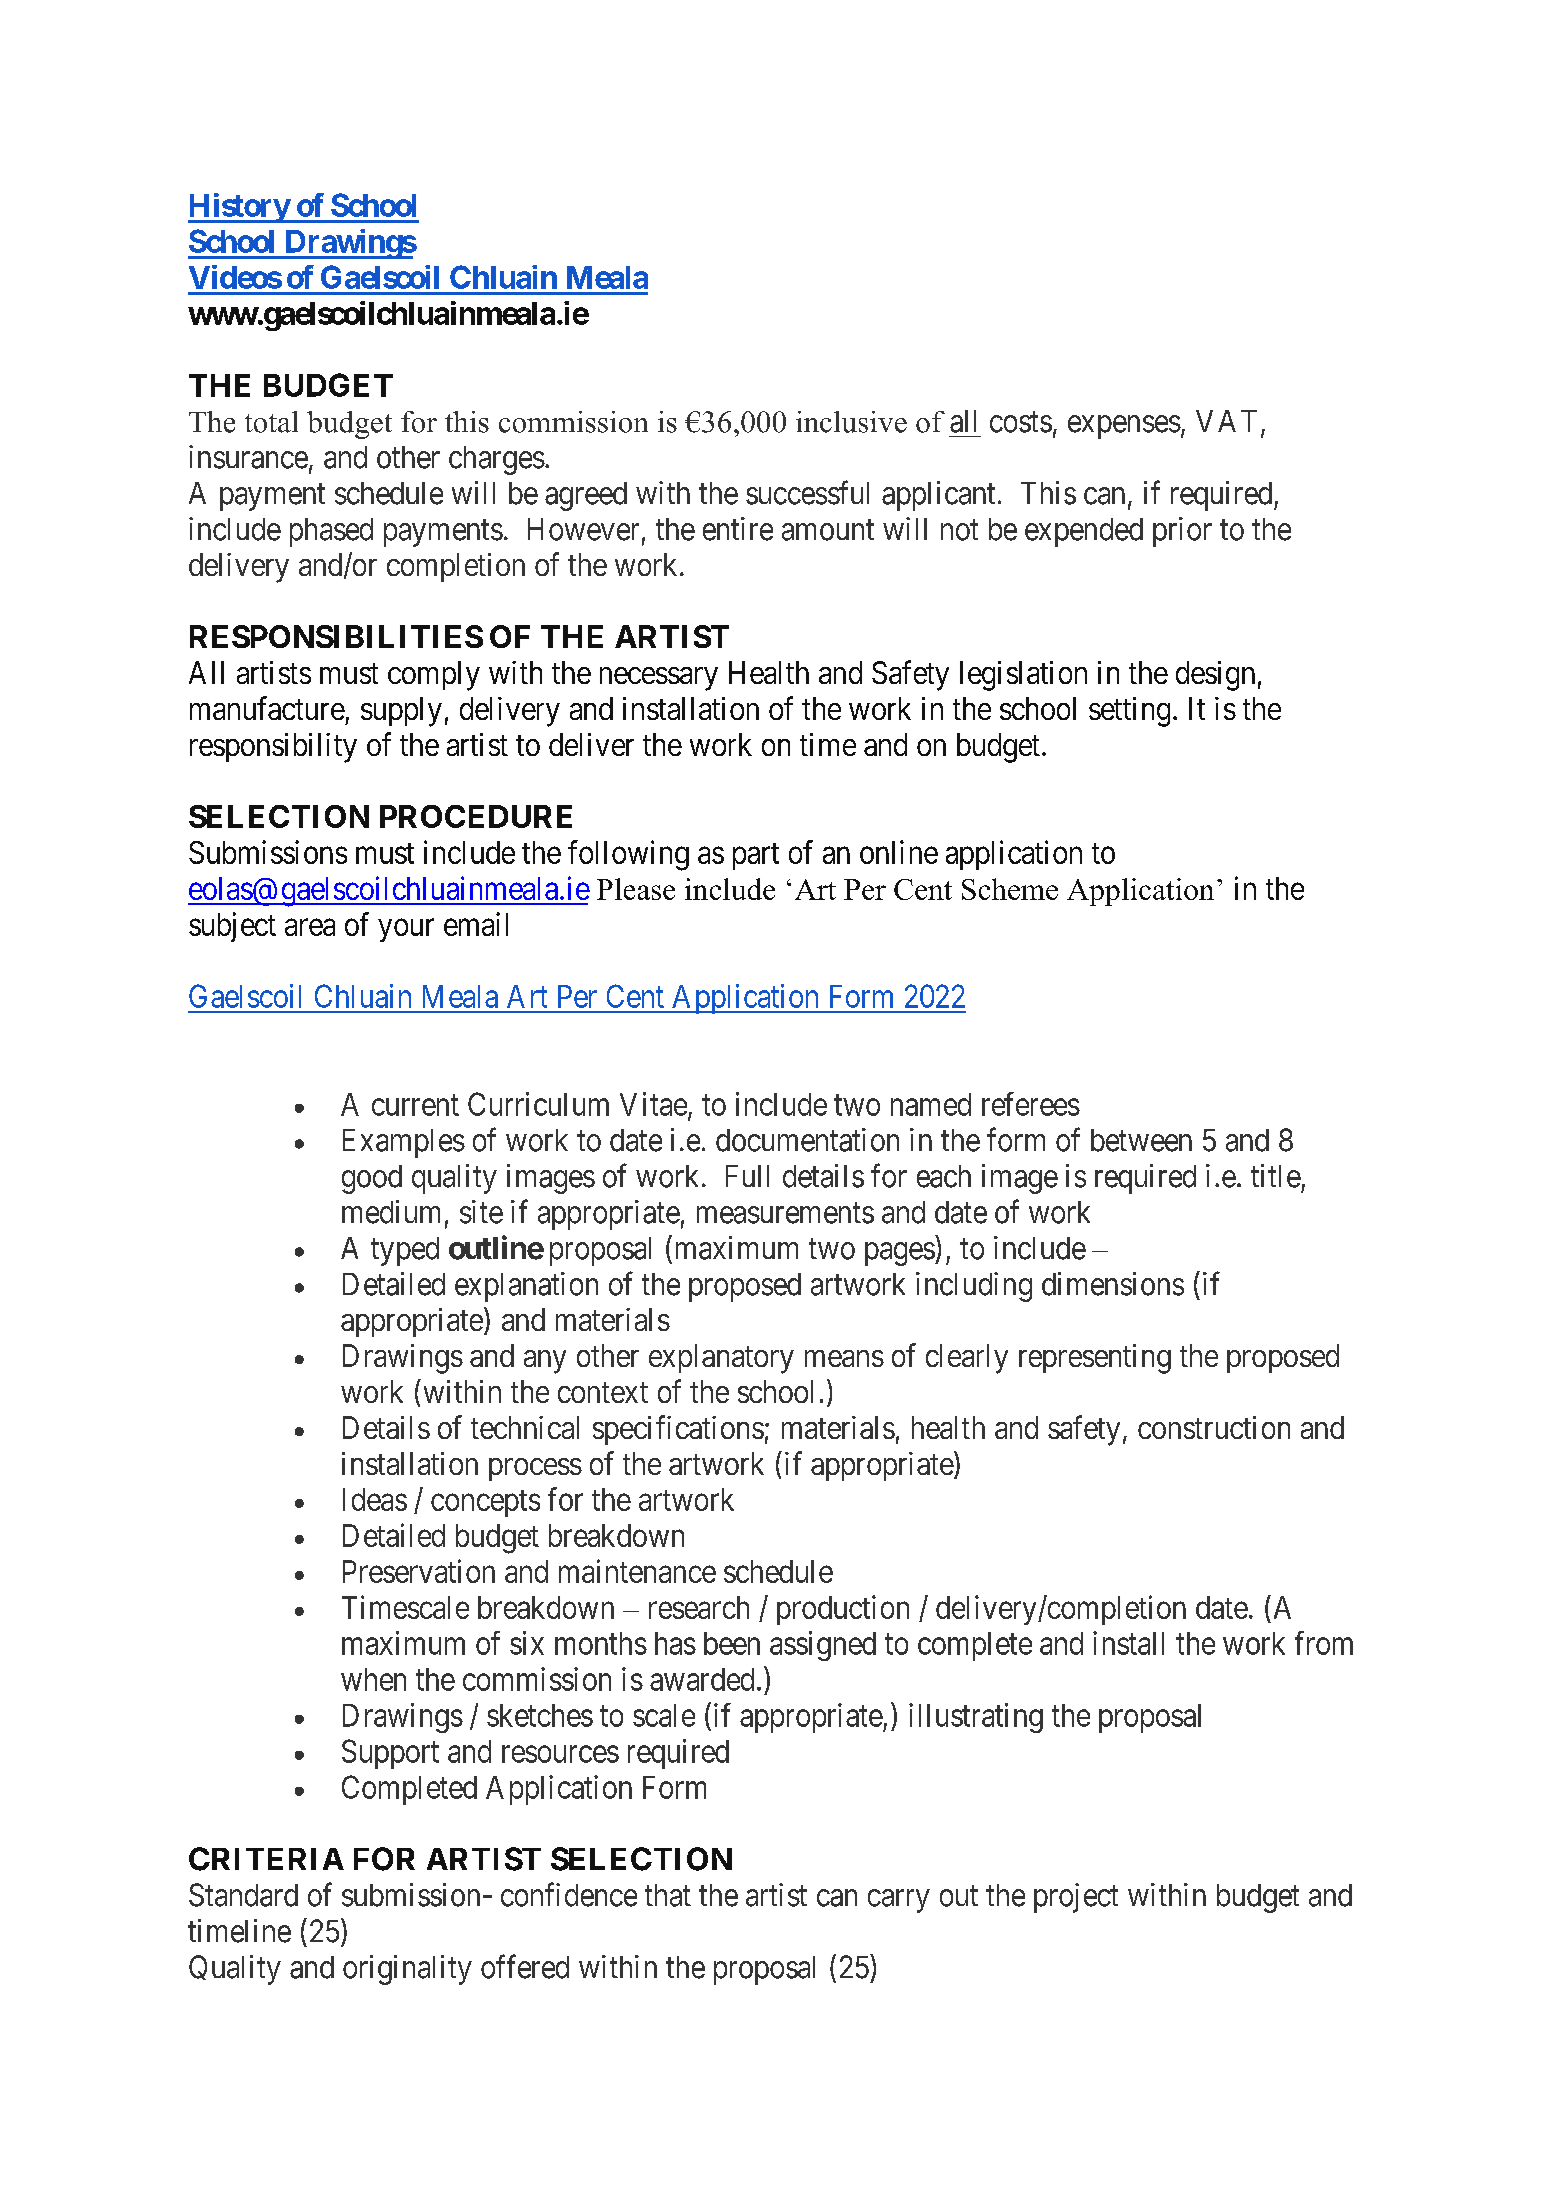  Describe the element at coordinates (807, 1140) in the document. I see `documentation` at that location.
